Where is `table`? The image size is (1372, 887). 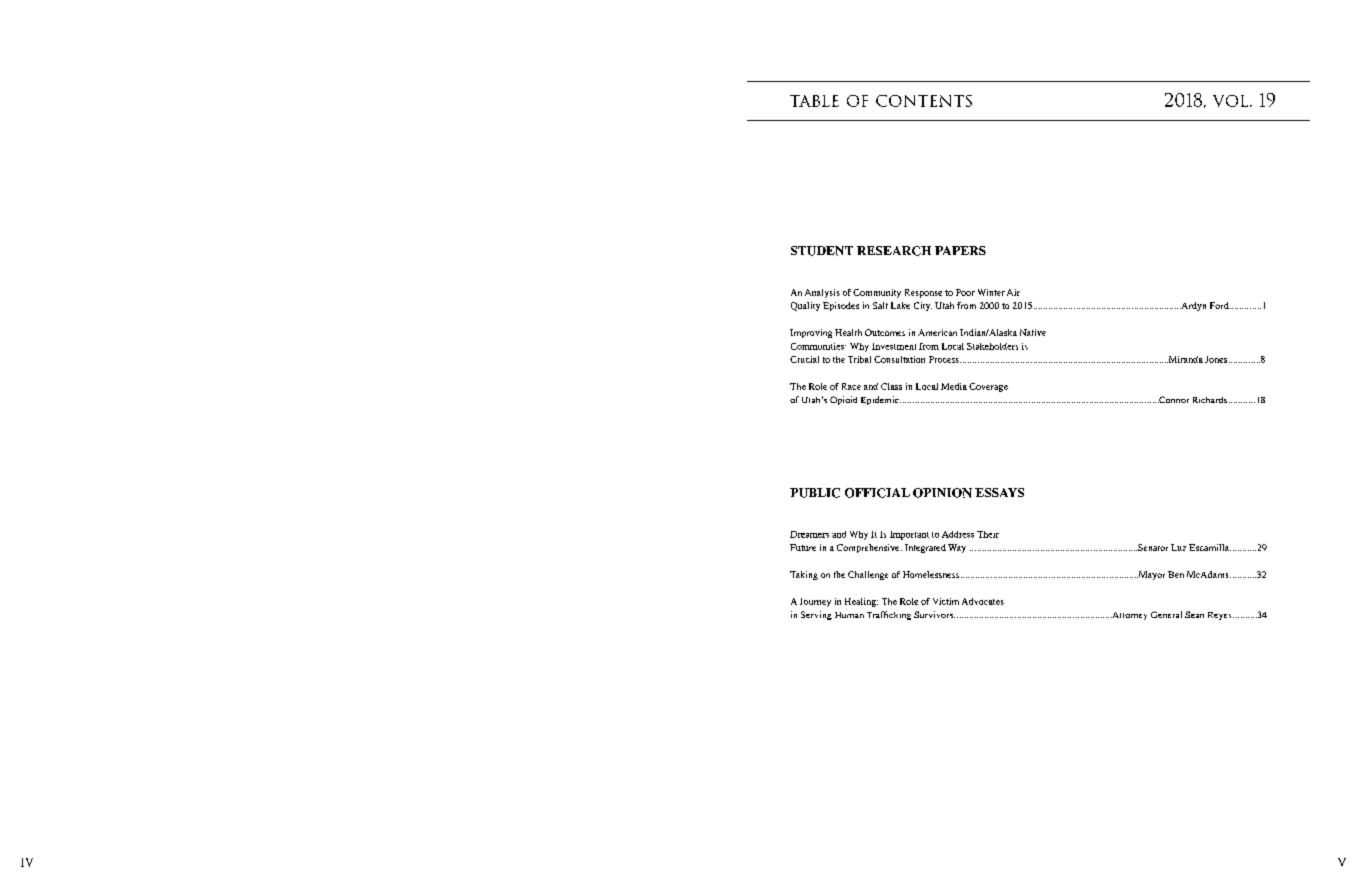
table is located at coordinates (814, 101).
